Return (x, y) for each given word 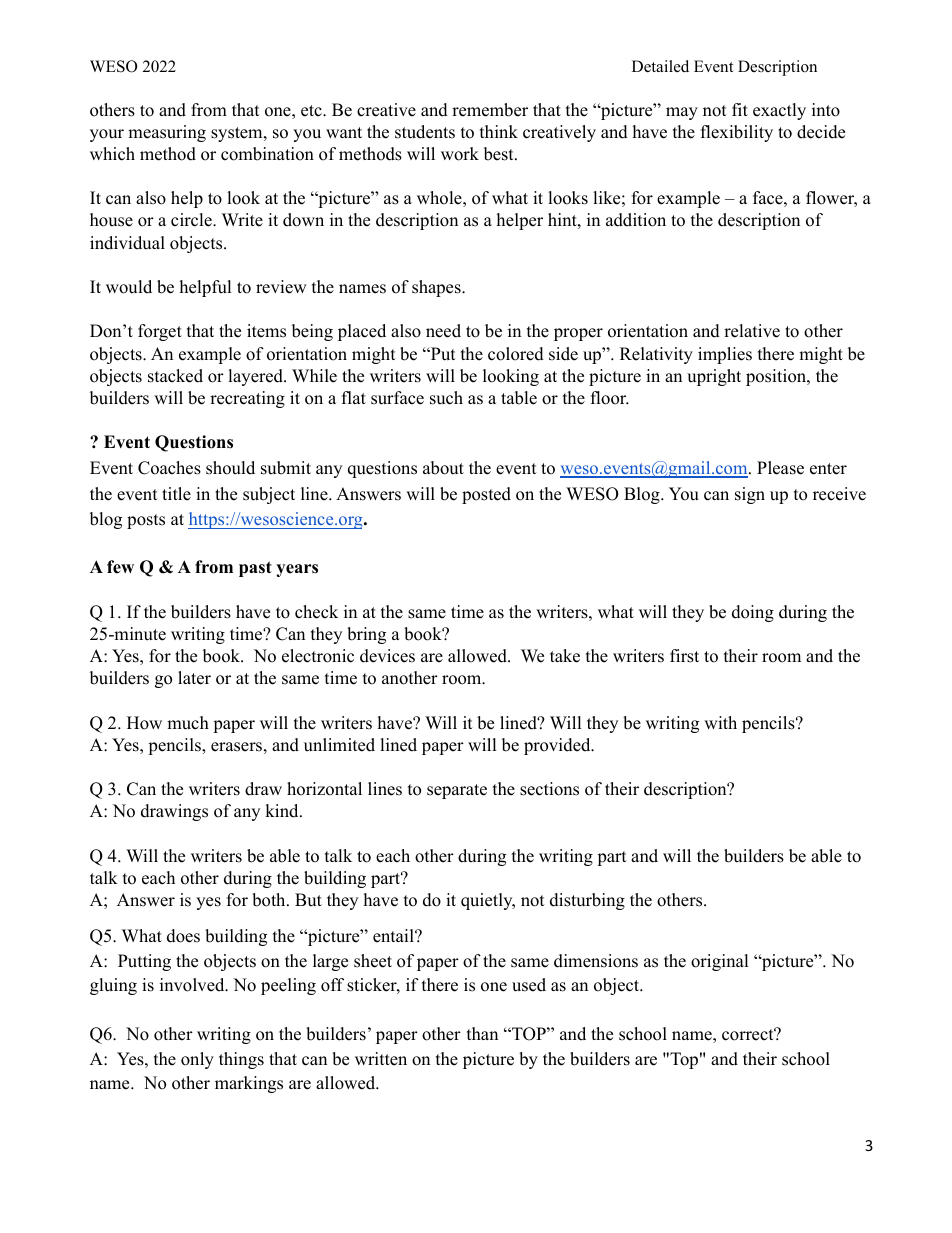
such (446, 398)
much (188, 723)
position (777, 377)
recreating (247, 399)
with (720, 722)
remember (490, 110)
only (197, 1060)
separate (457, 791)
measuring (167, 133)
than (482, 1033)
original (720, 962)
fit (740, 109)
